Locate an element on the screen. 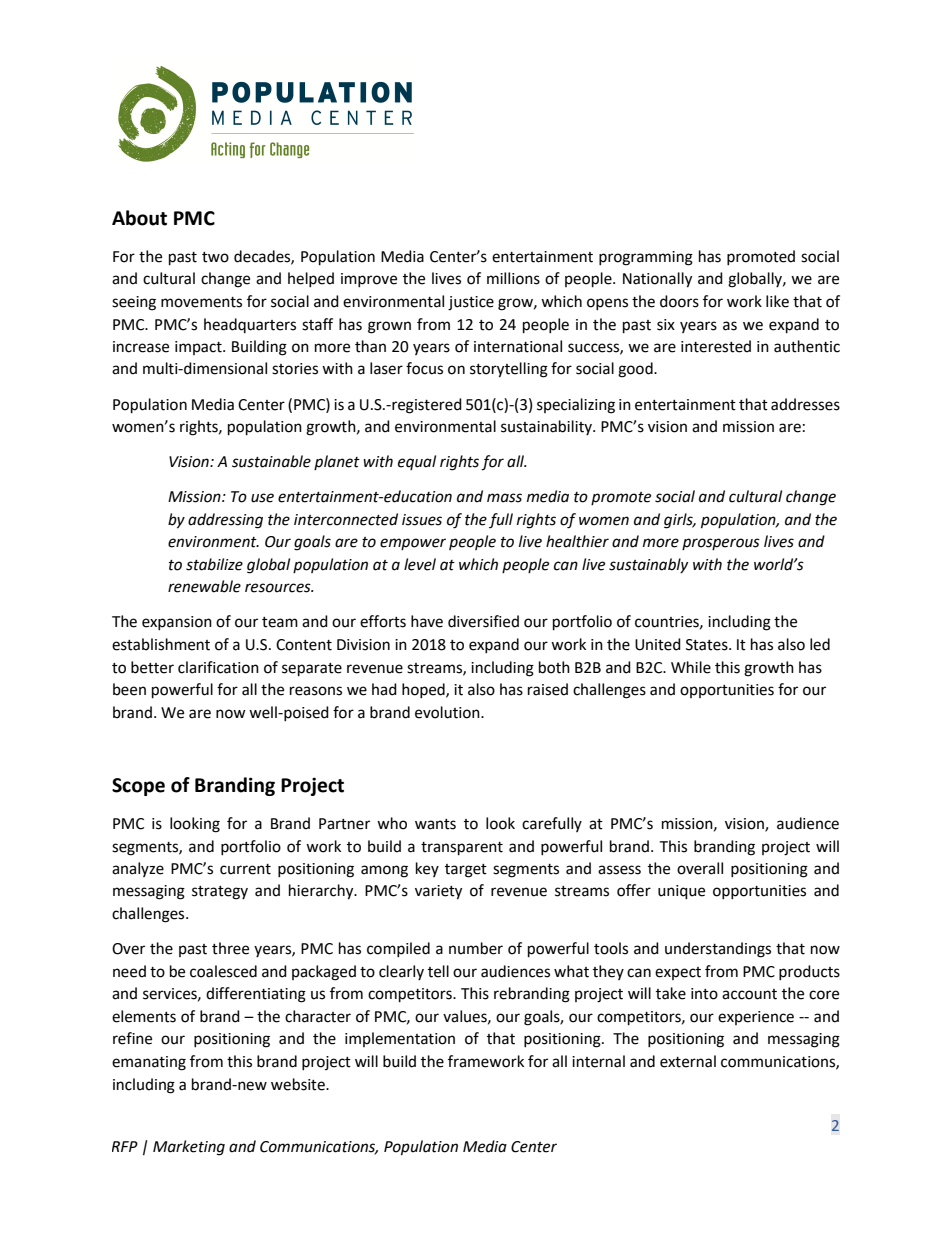 The width and height of the screenshot is (952, 1233). addressing is located at coordinates (225, 521).
